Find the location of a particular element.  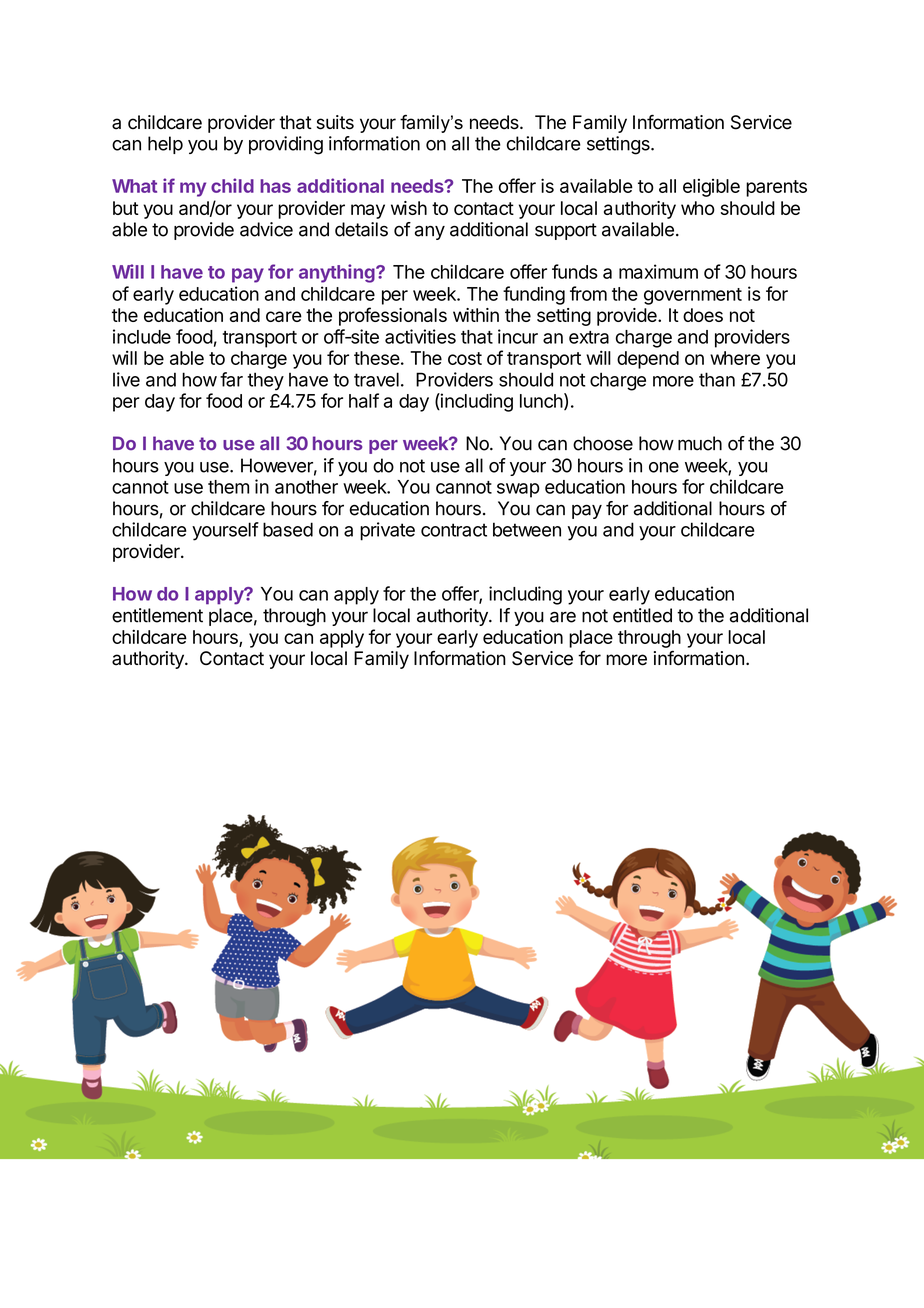

maximum is located at coordinates (658, 271).
